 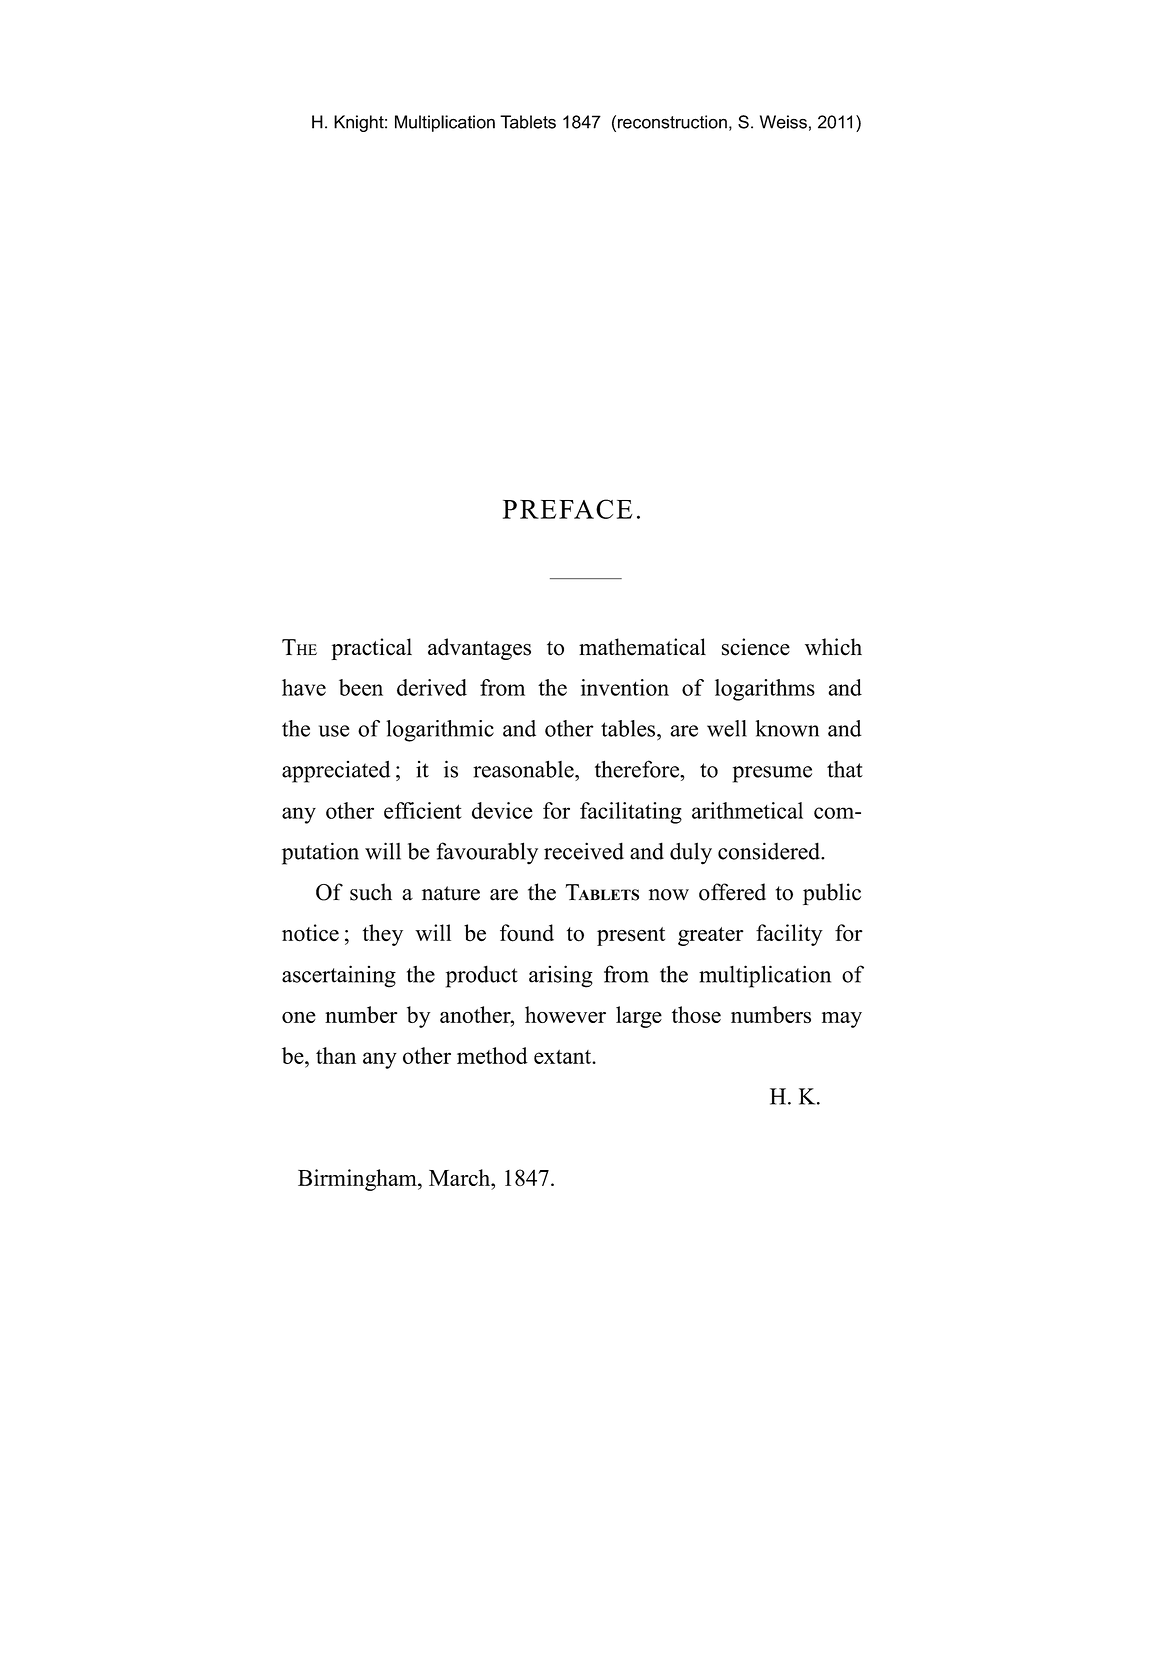 I want to click on Weiss, so click(x=783, y=122).
